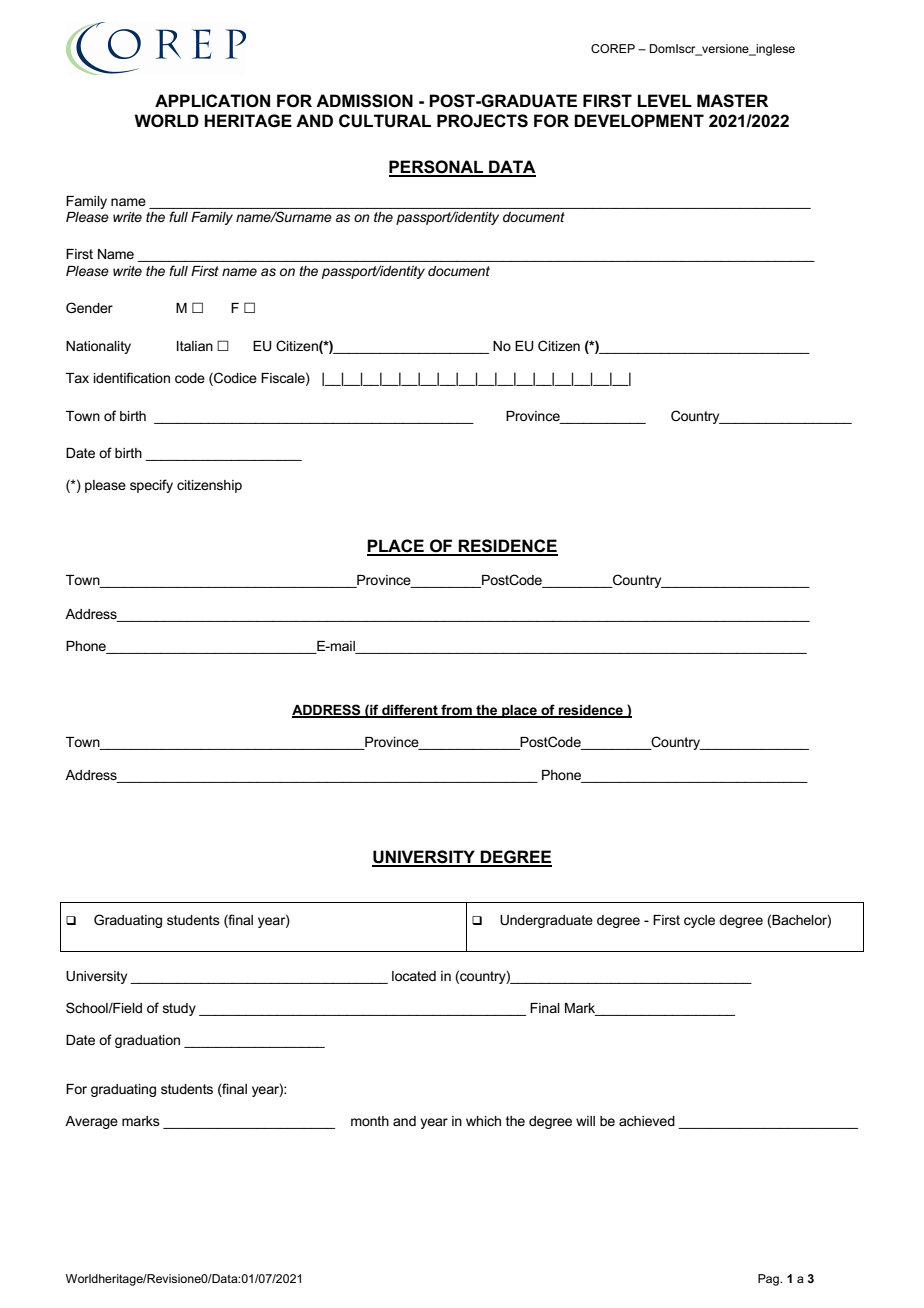 The image size is (924, 1308). I want to click on different, so click(410, 711).
